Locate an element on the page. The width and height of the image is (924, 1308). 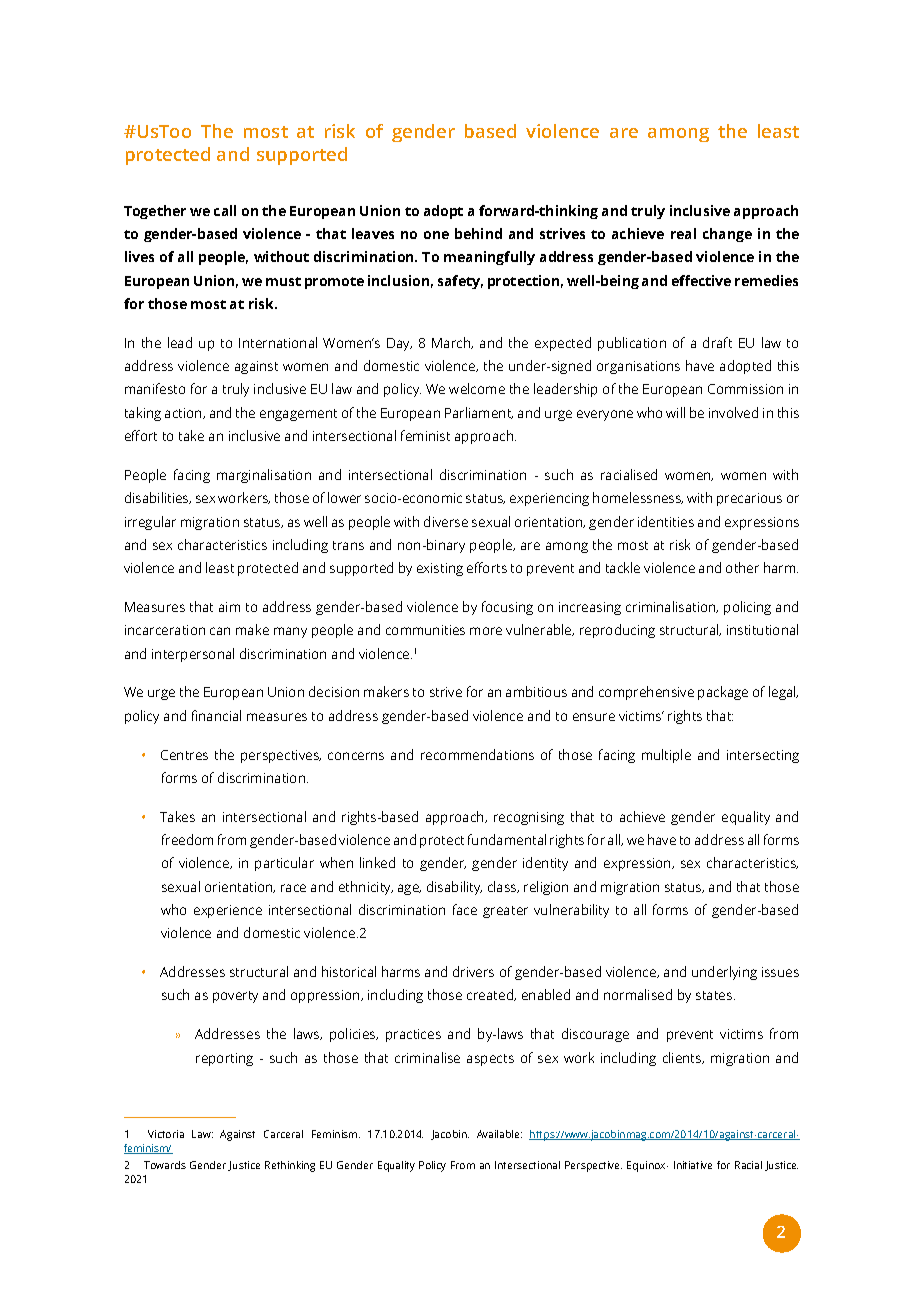
face is located at coordinates (465, 909).
